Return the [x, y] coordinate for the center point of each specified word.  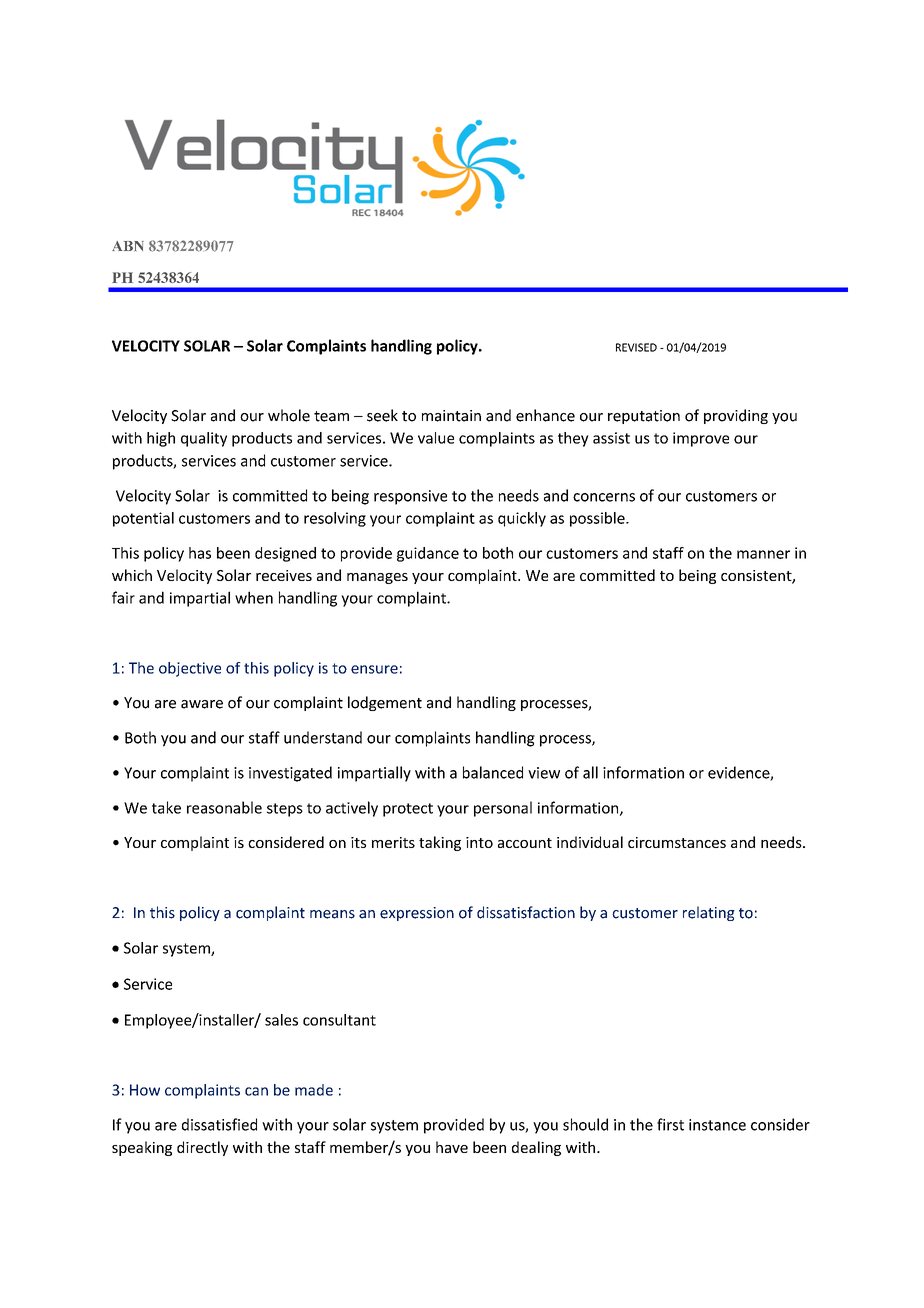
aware [202, 704]
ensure [374, 669]
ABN [128, 246]
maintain [451, 416]
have [452, 1147]
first [670, 1124]
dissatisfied [219, 1124]
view [544, 773]
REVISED [636, 347]
